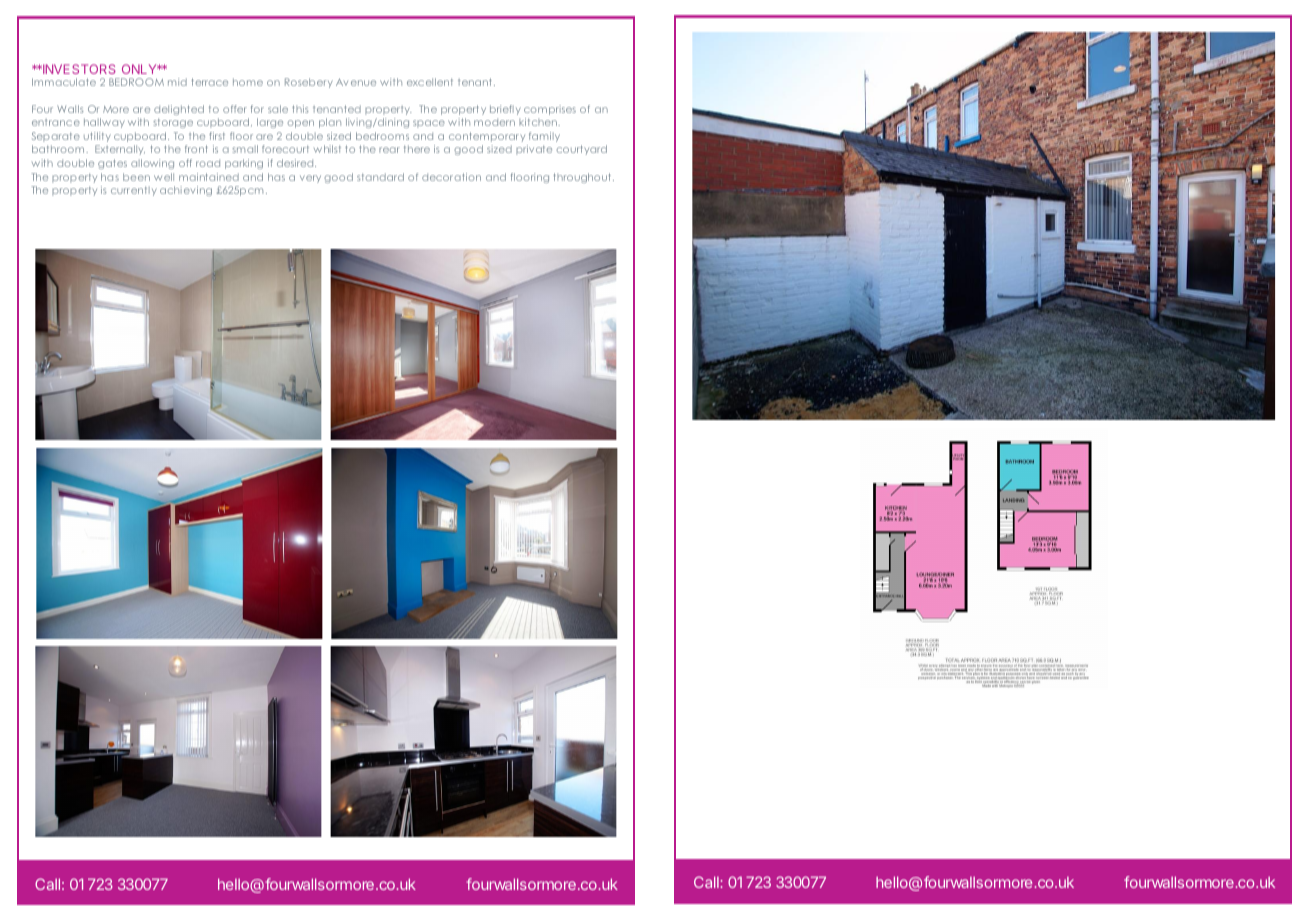  What do you see at coordinates (550, 110) in the screenshot?
I see `comprises` at bounding box center [550, 110].
